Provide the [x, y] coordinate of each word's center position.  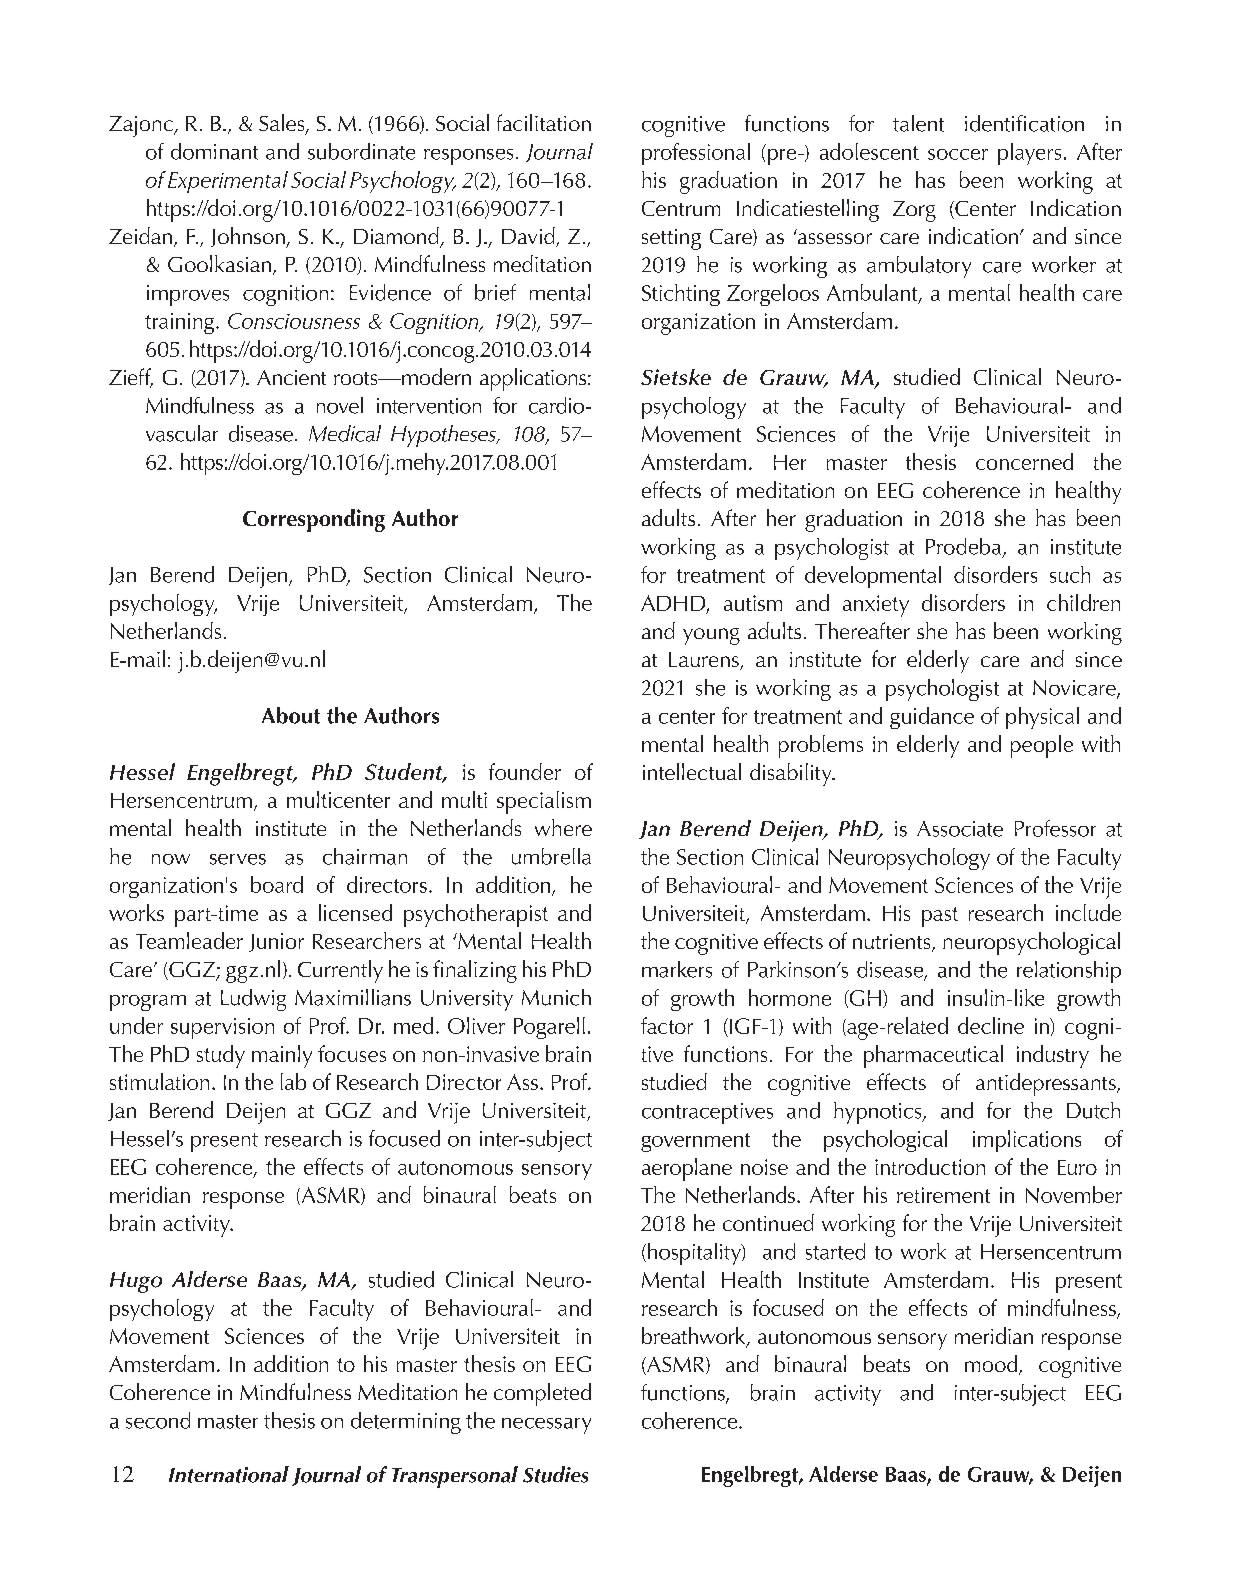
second [158, 1420]
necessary [546, 1426]
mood [992, 1365]
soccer [958, 154]
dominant [214, 151]
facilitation [544, 122]
